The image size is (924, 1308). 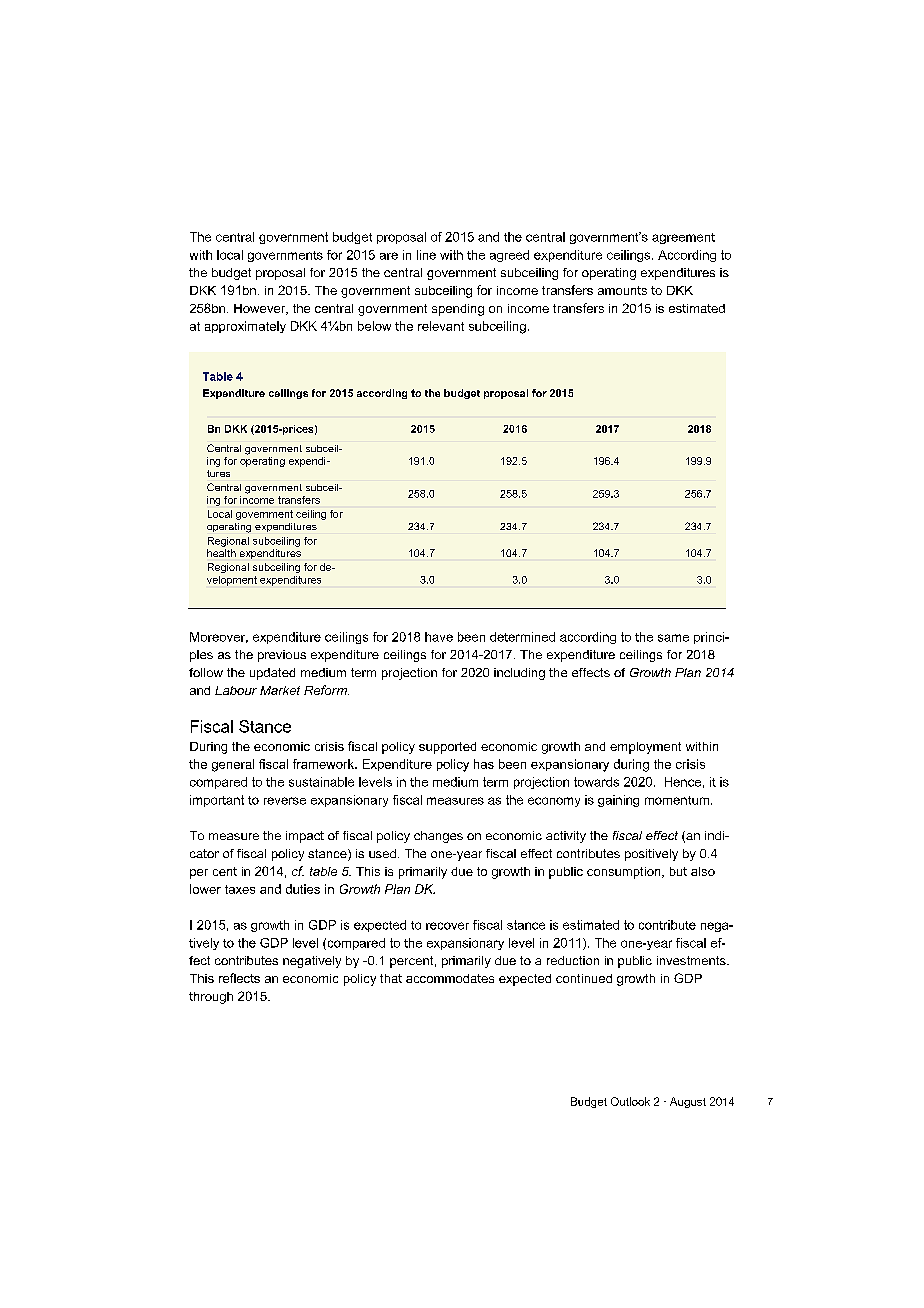 I want to click on same, so click(x=673, y=638).
